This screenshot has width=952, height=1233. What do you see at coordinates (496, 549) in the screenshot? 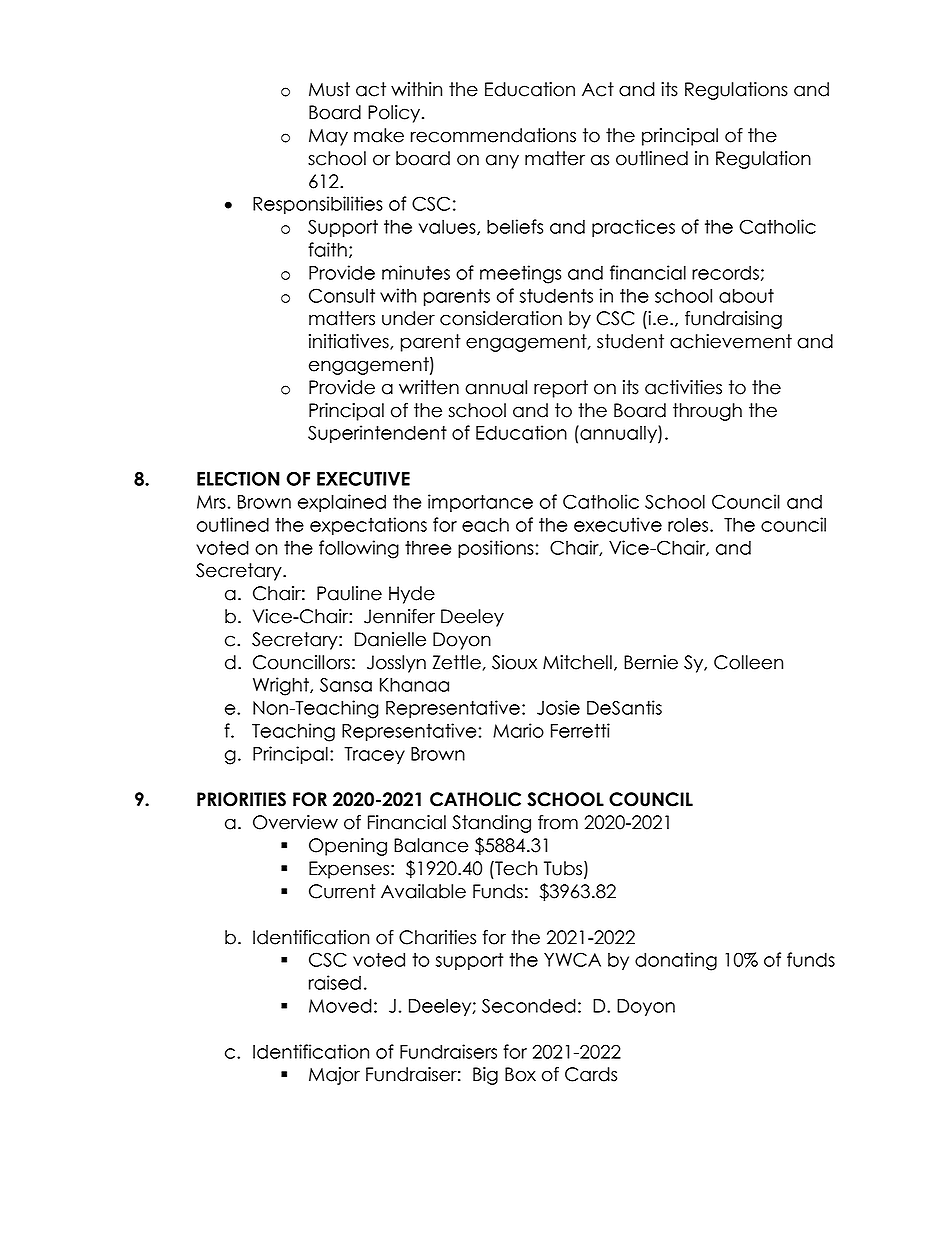
I see `positions` at bounding box center [496, 549].
